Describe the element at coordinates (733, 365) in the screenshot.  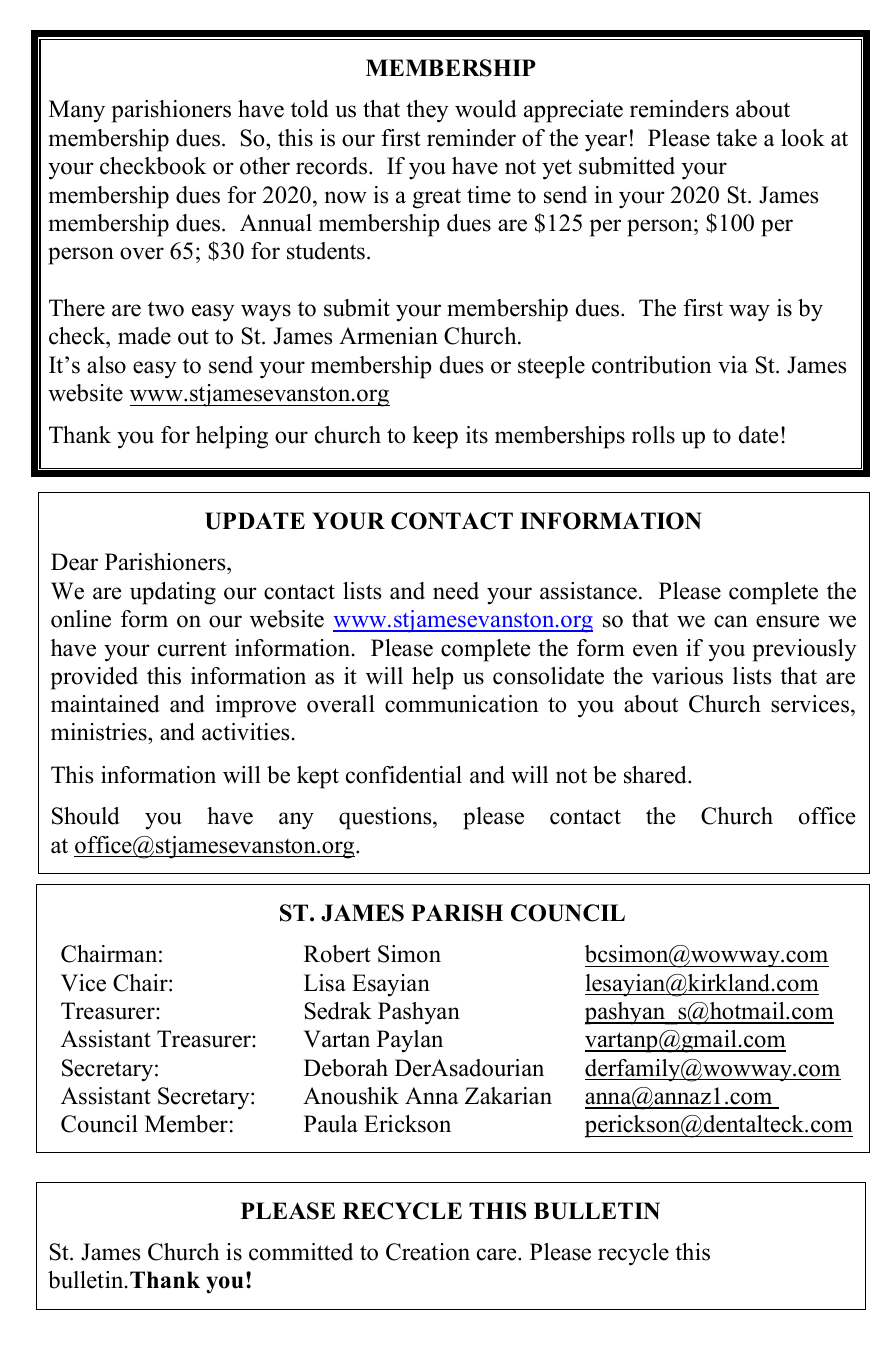
I see `via` at that location.
